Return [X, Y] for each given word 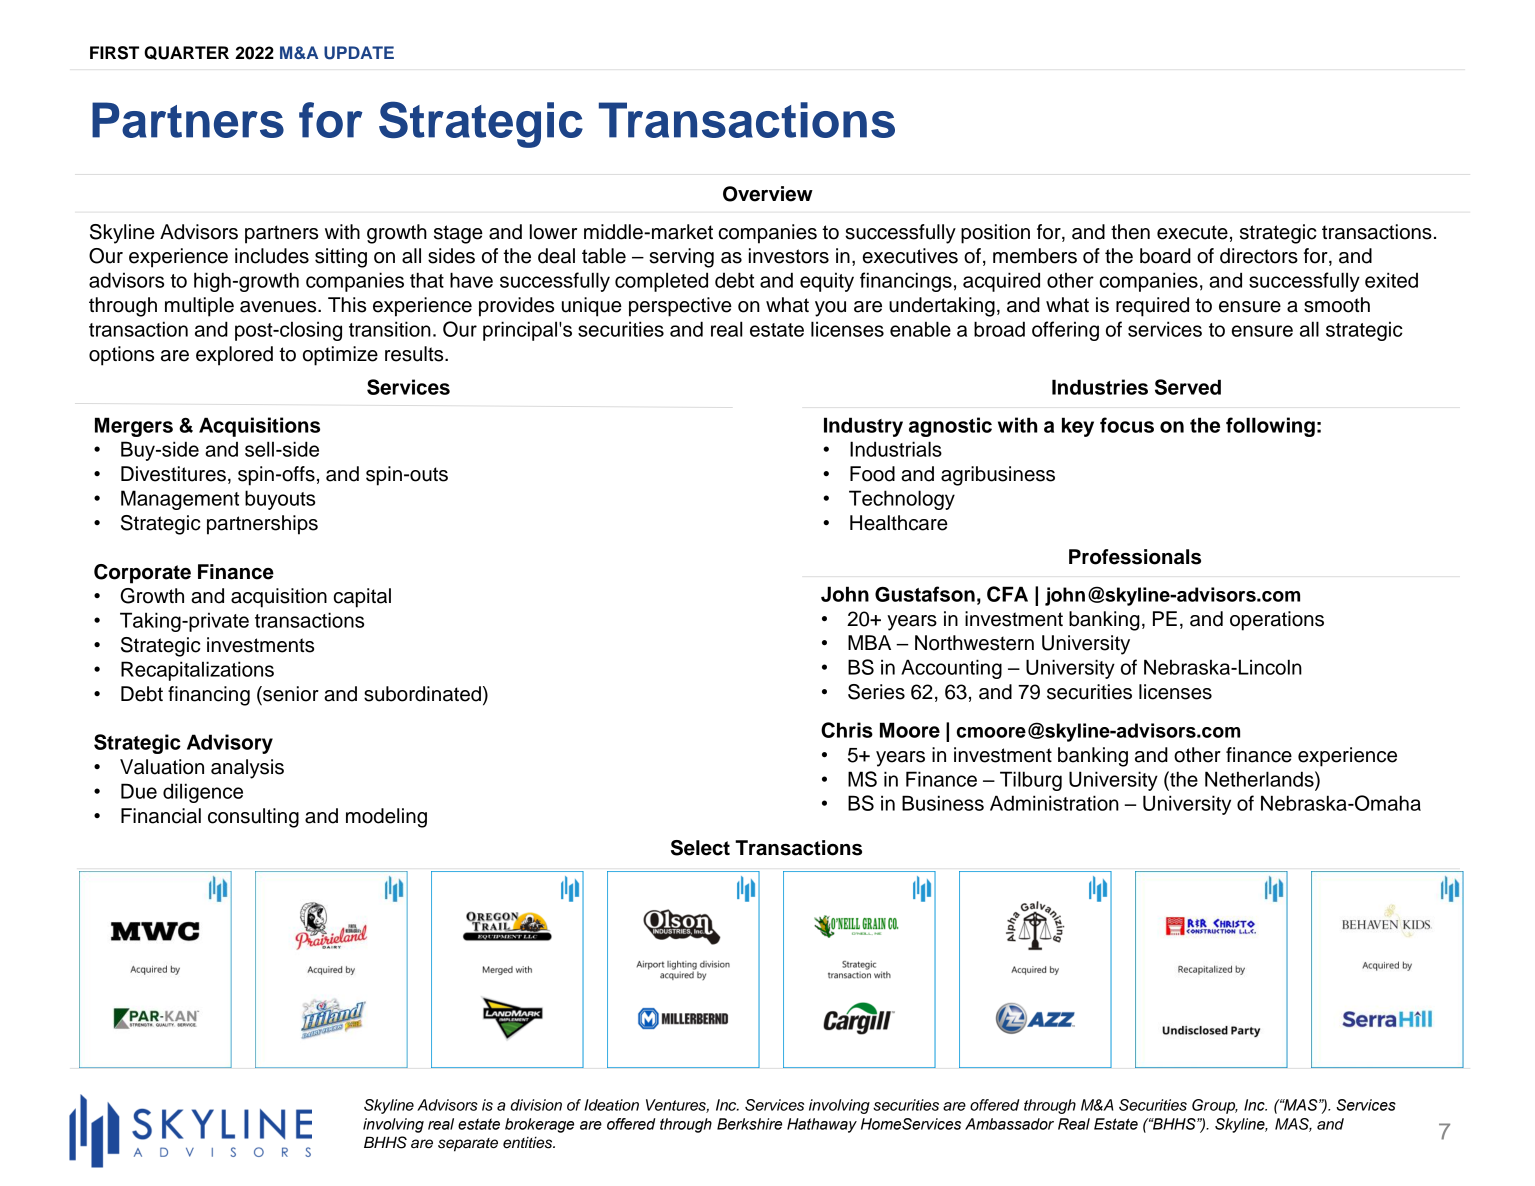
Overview [768, 194]
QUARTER [186, 53]
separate [468, 1145]
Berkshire [749, 1124]
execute [1192, 232]
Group [1215, 1106]
